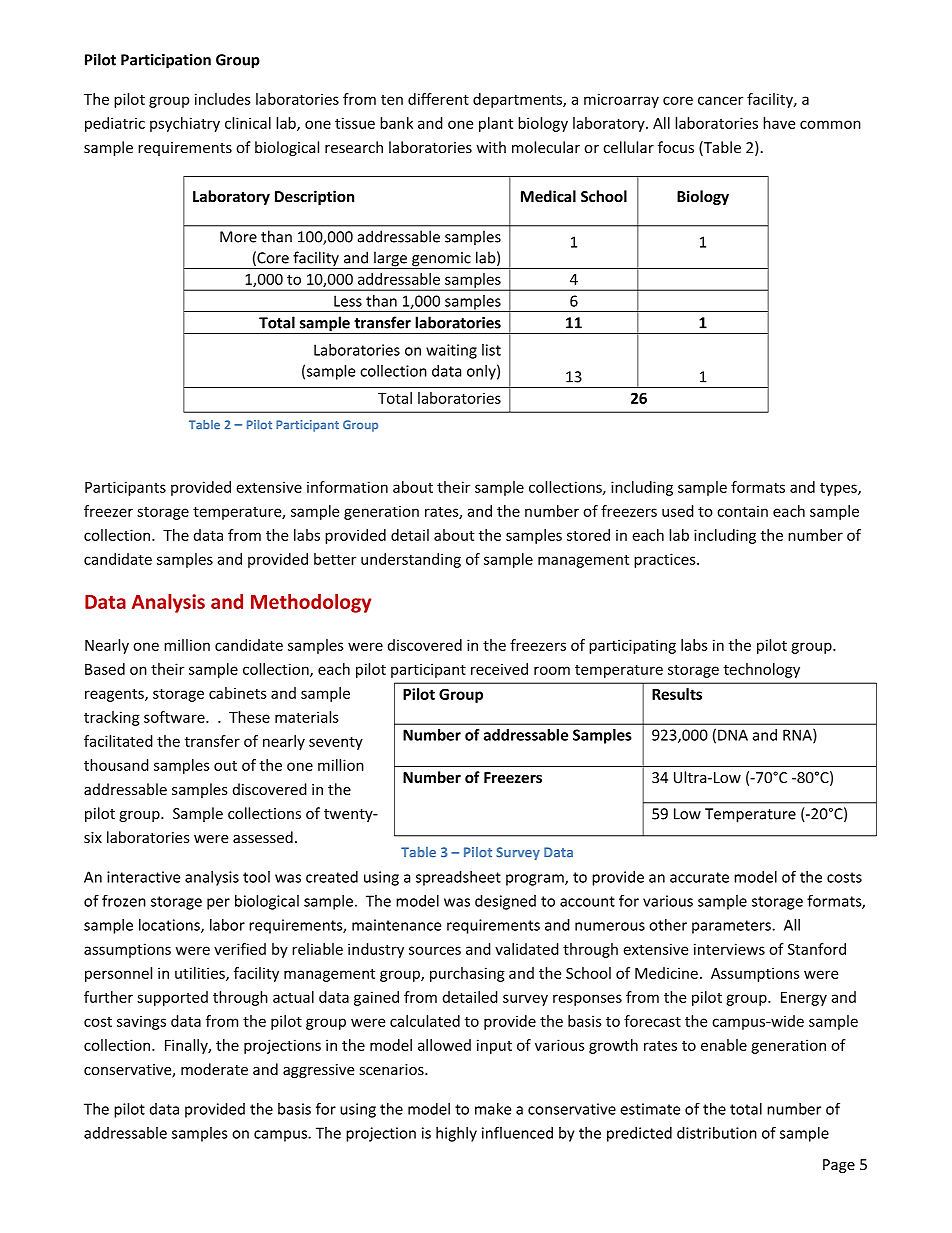 This screenshot has height=1233, width=952. I want to click on different, so click(438, 99).
